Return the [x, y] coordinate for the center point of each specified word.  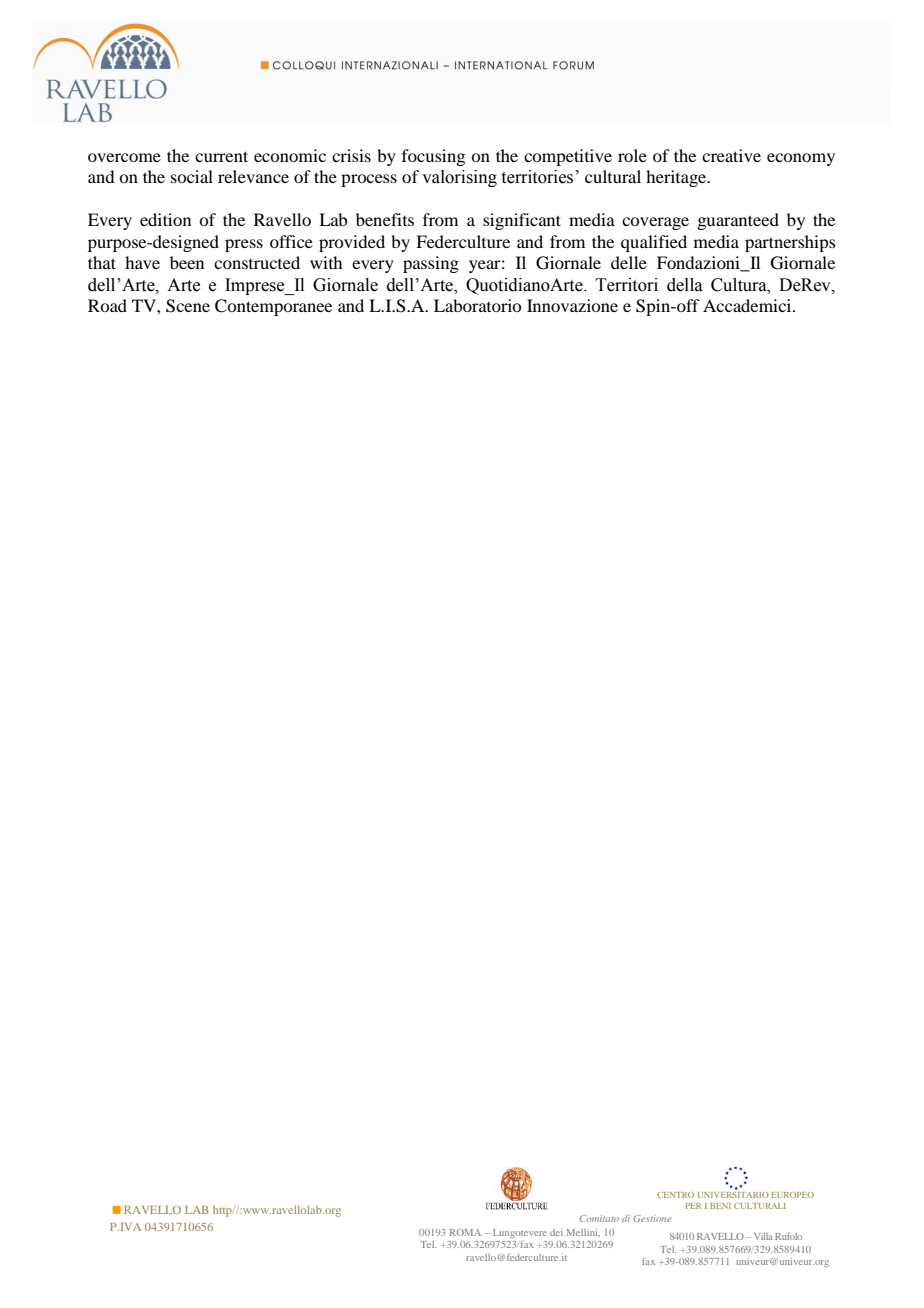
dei [556, 1232]
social [192, 176]
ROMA [465, 1232]
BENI [720, 1206]
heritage [677, 178]
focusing [433, 157]
